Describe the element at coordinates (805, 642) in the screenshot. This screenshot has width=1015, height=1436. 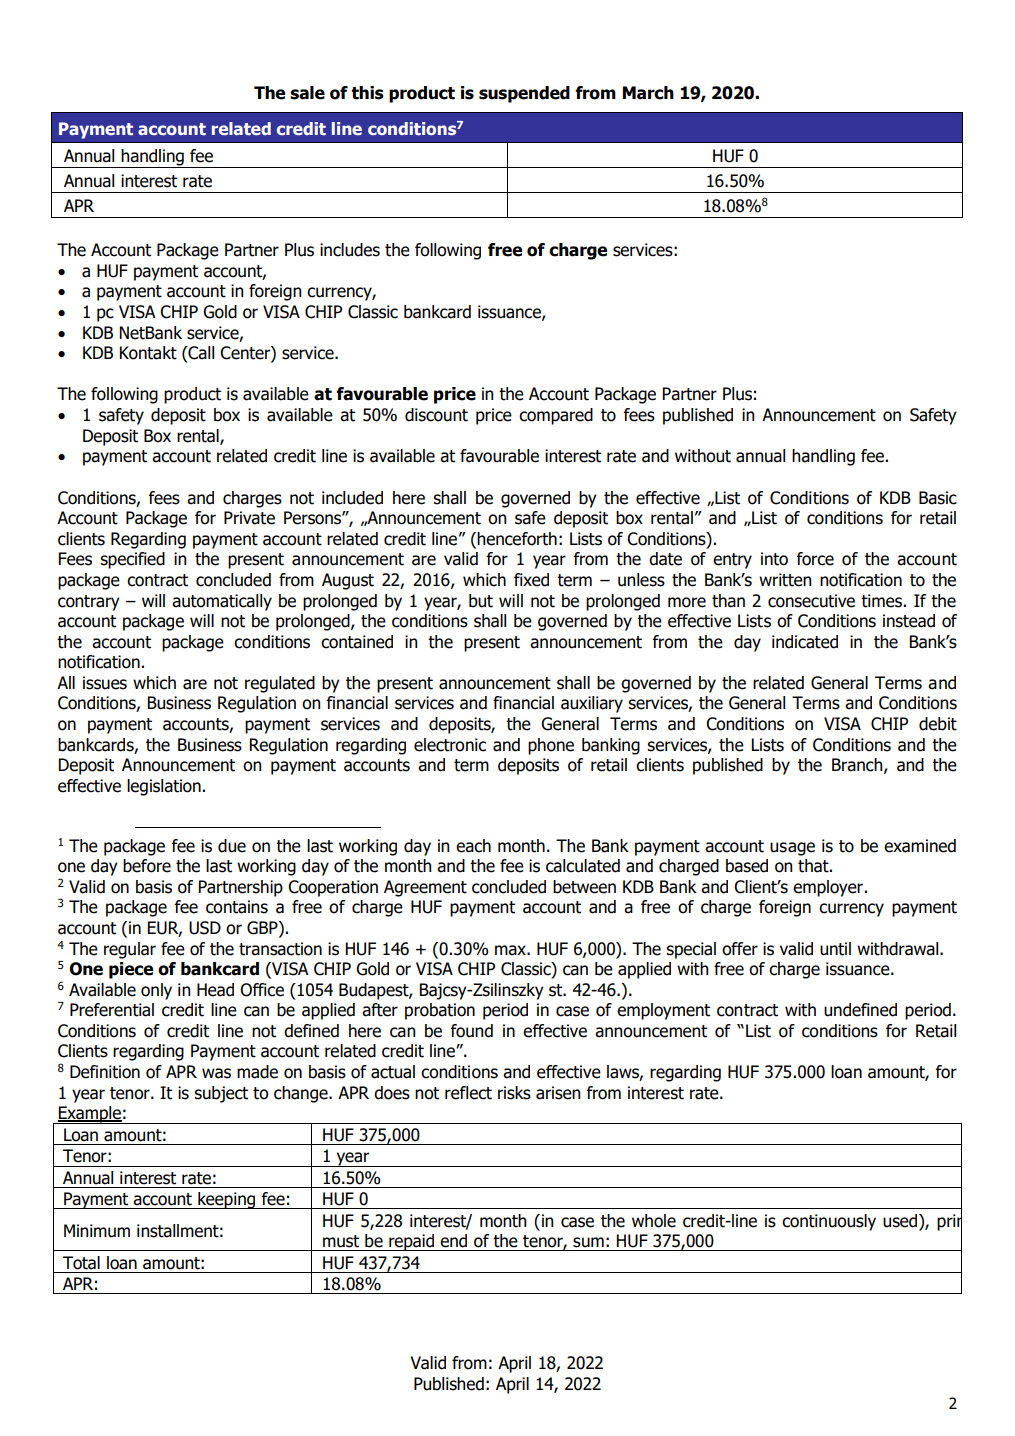
I see `indicated` at that location.
